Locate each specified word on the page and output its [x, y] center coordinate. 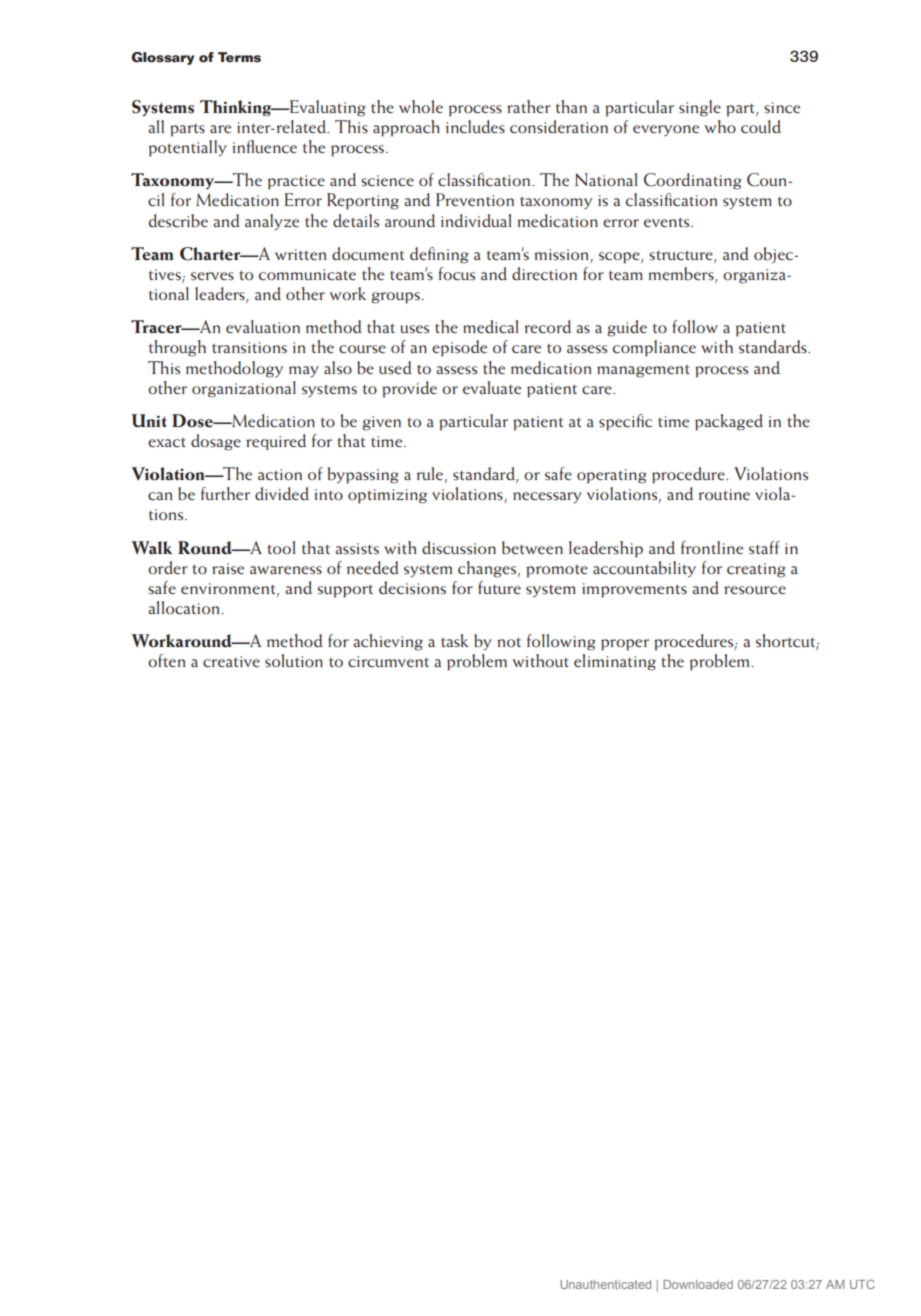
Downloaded [698, 1284]
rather [529, 106]
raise [228, 569]
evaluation [263, 327]
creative [231, 662]
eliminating [615, 662]
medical [490, 327]
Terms [239, 57]
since [782, 108]
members [682, 275]
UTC [862, 1284]
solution [294, 661]
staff [764, 548]
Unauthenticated [606, 1284]
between [532, 548]
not [509, 642]
